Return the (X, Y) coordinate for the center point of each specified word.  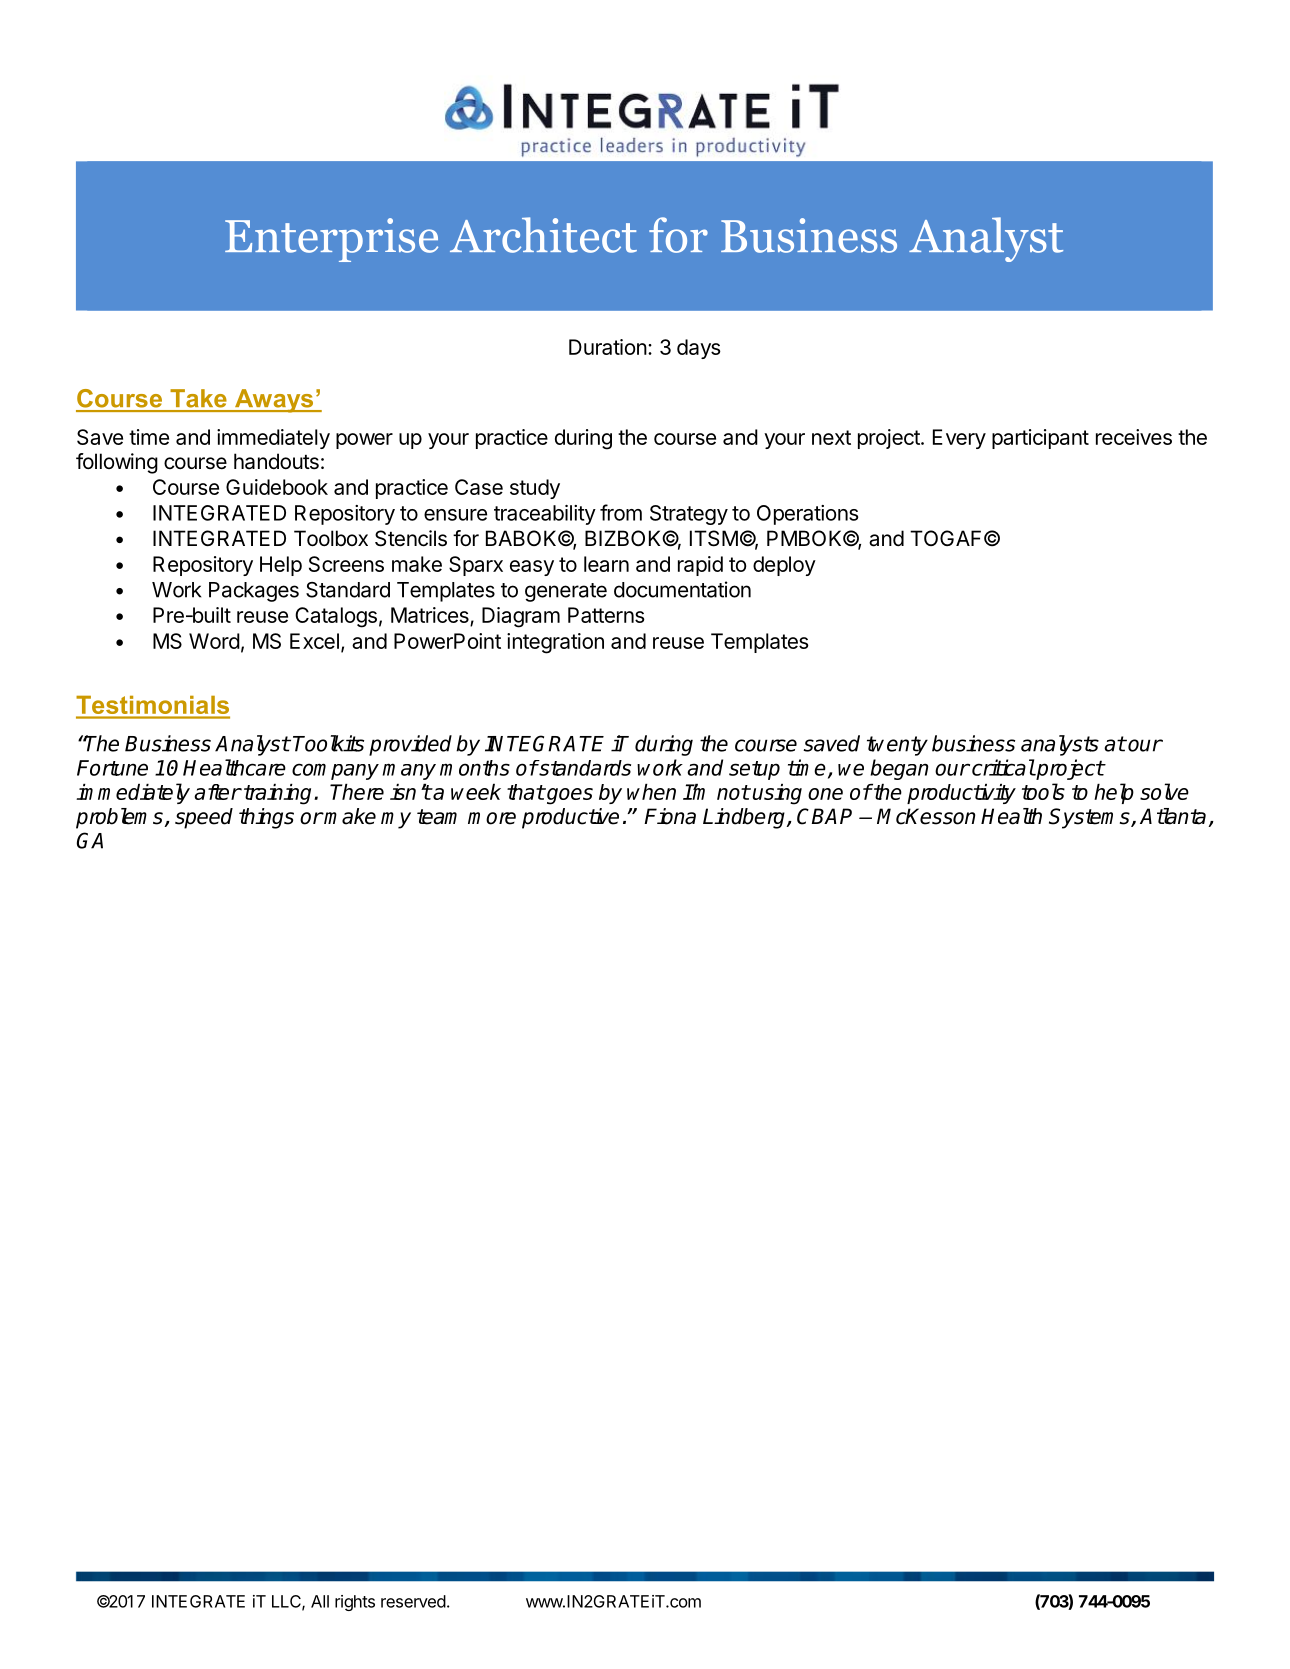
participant (1040, 439)
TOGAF (945, 538)
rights (355, 1603)
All (320, 1601)
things (266, 818)
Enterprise (331, 240)
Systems (1090, 818)
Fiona (670, 816)
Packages (254, 592)
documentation (682, 589)
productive (570, 818)
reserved (413, 1601)
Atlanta (1174, 817)
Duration (608, 347)
